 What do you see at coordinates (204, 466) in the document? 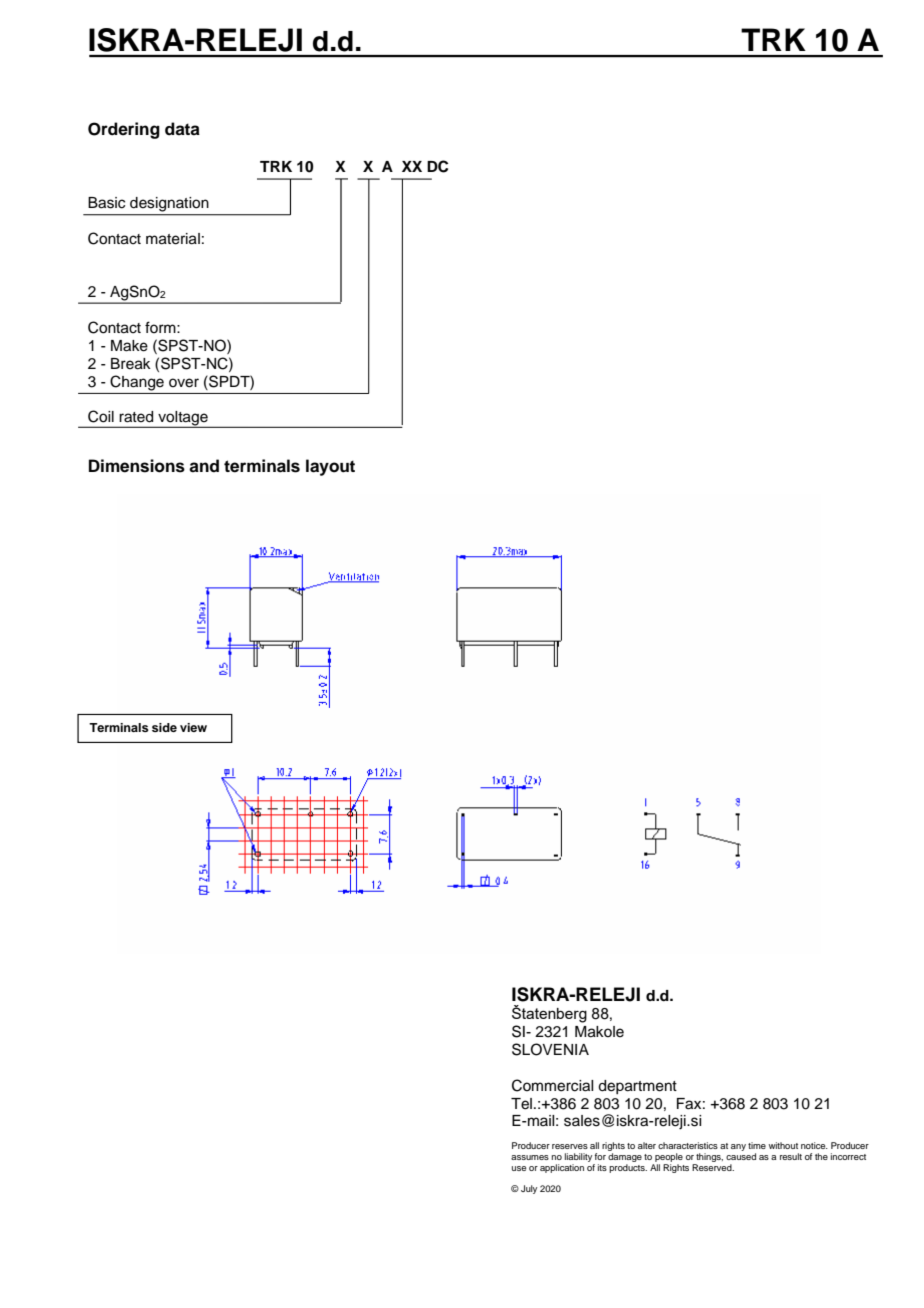
I see `and` at bounding box center [204, 466].
